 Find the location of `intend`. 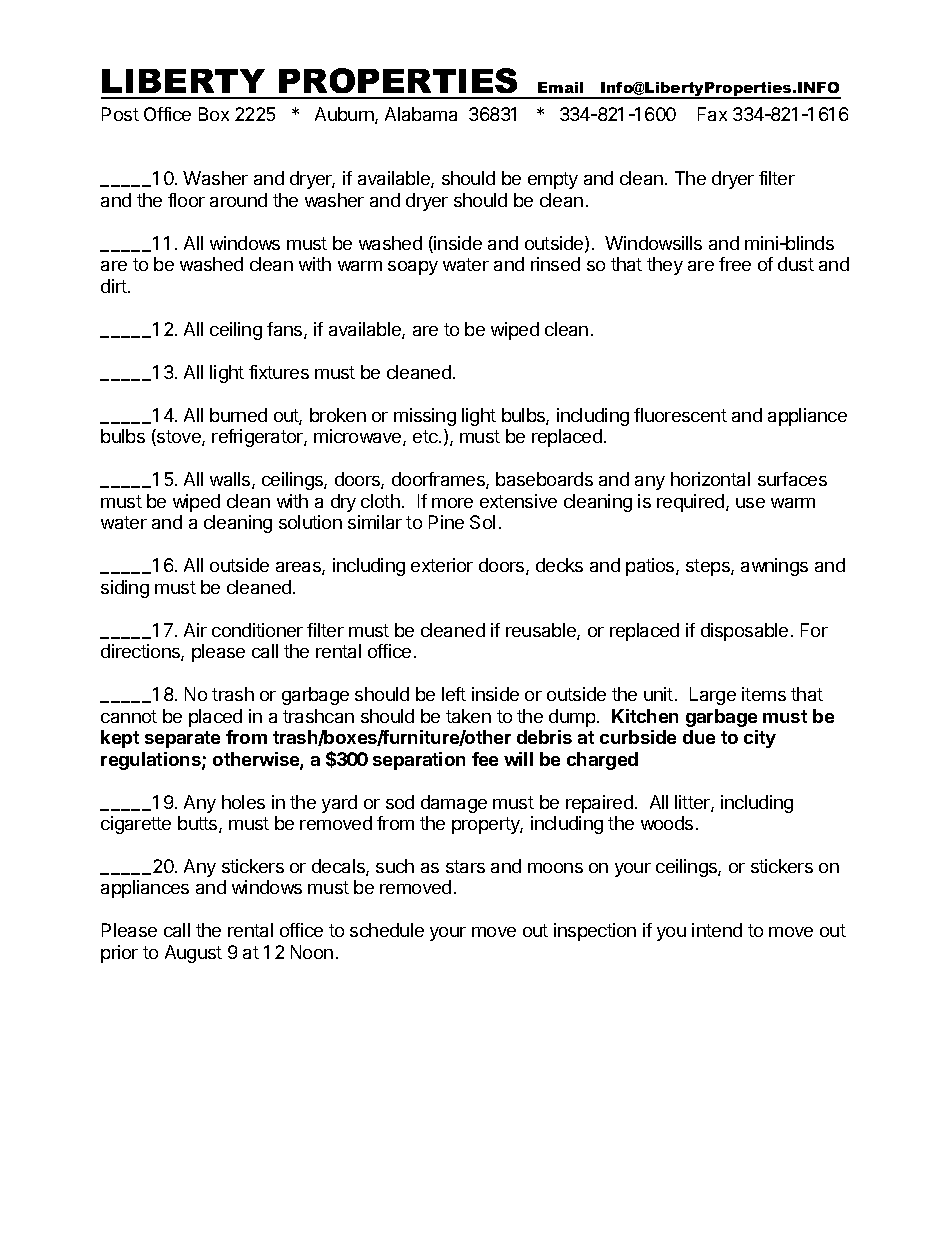

intend is located at coordinates (717, 930).
